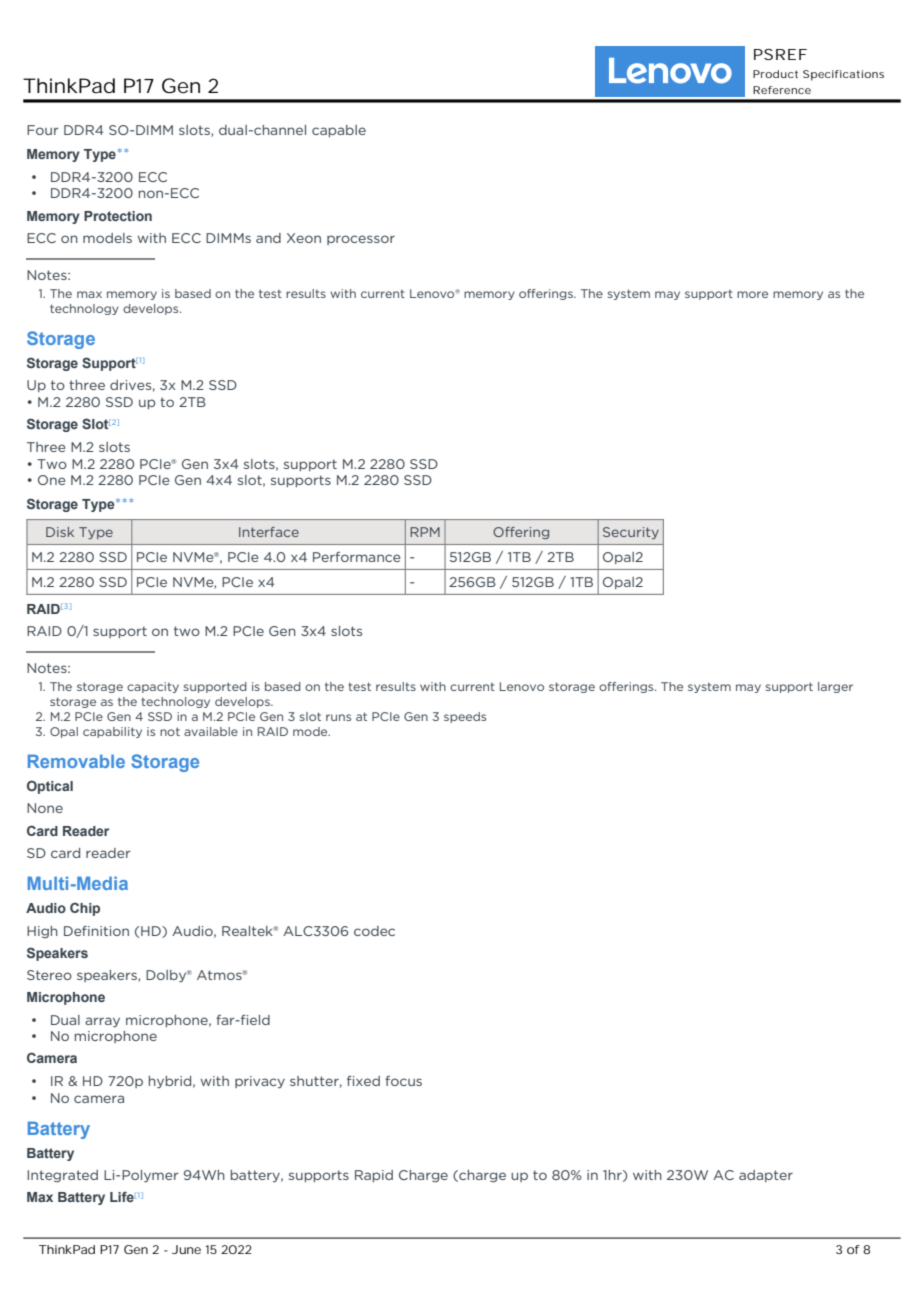 This screenshot has height=1308, width=924. What do you see at coordinates (374, 1176) in the screenshot?
I see `Rapid` at bounding box center [374, 1176].
